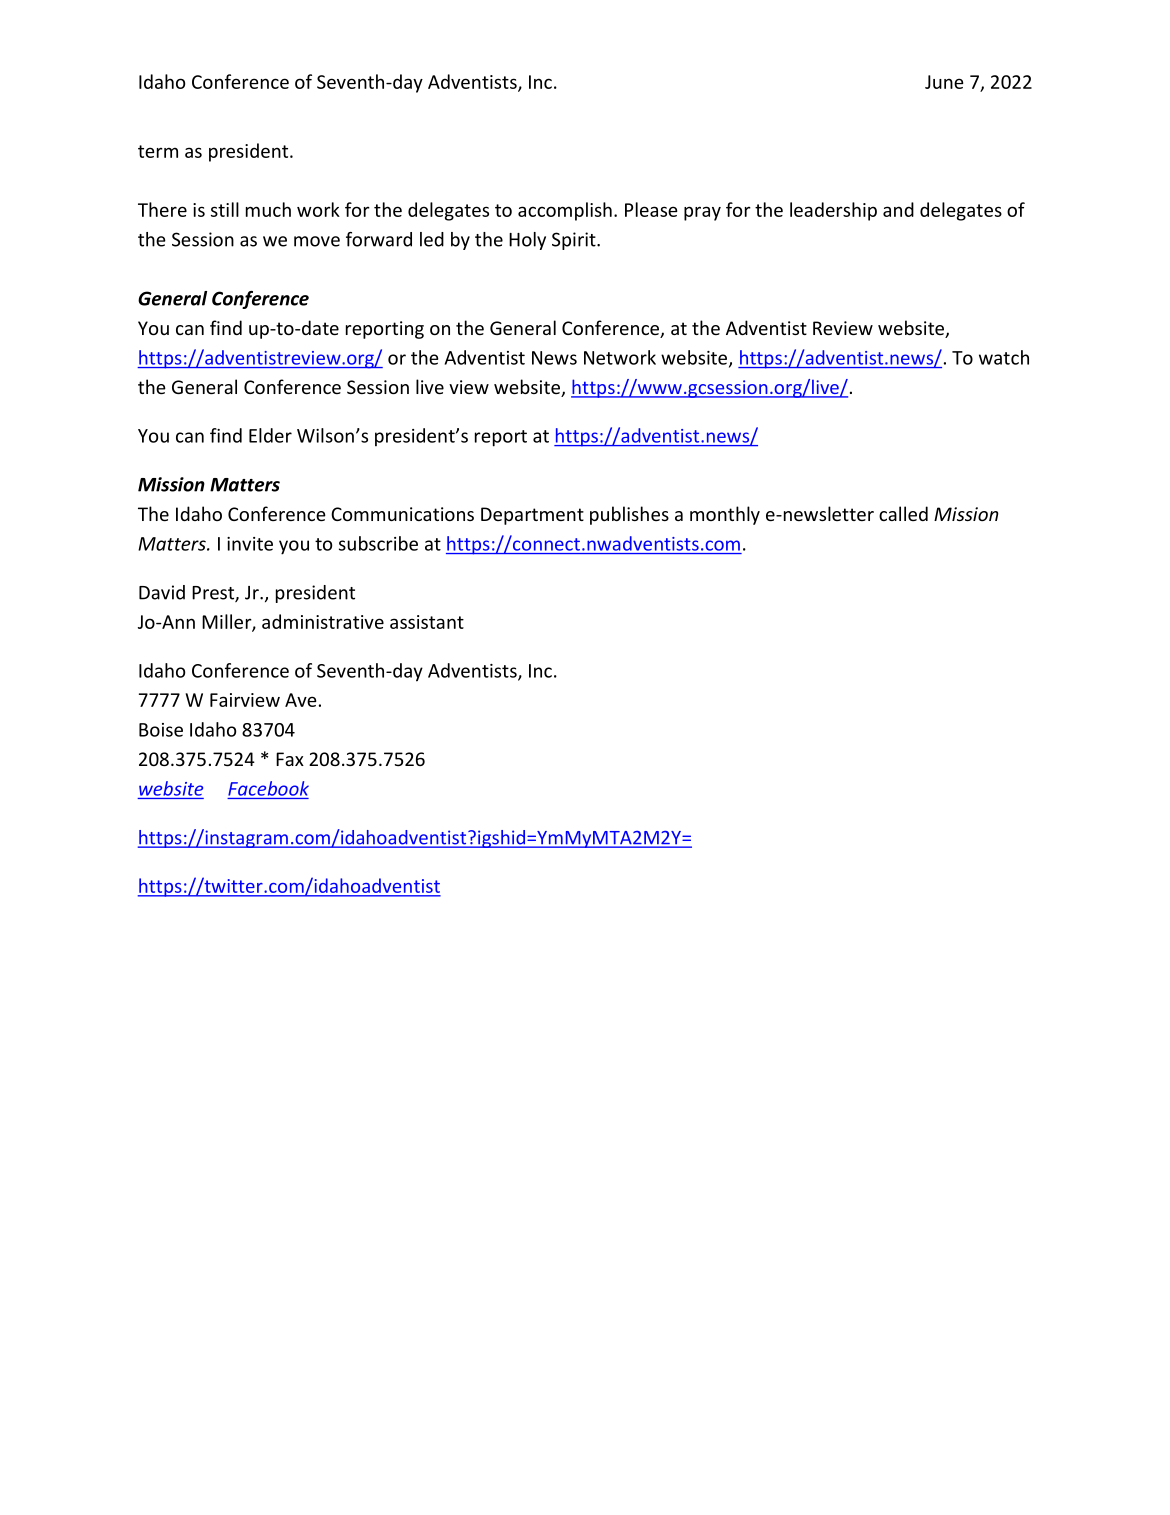 The width and height of the screenshot is (1170, 1515). What do you see at coordinates (317, 241) in the screenshot?
I see `move` at bounding box center [317, 241].
